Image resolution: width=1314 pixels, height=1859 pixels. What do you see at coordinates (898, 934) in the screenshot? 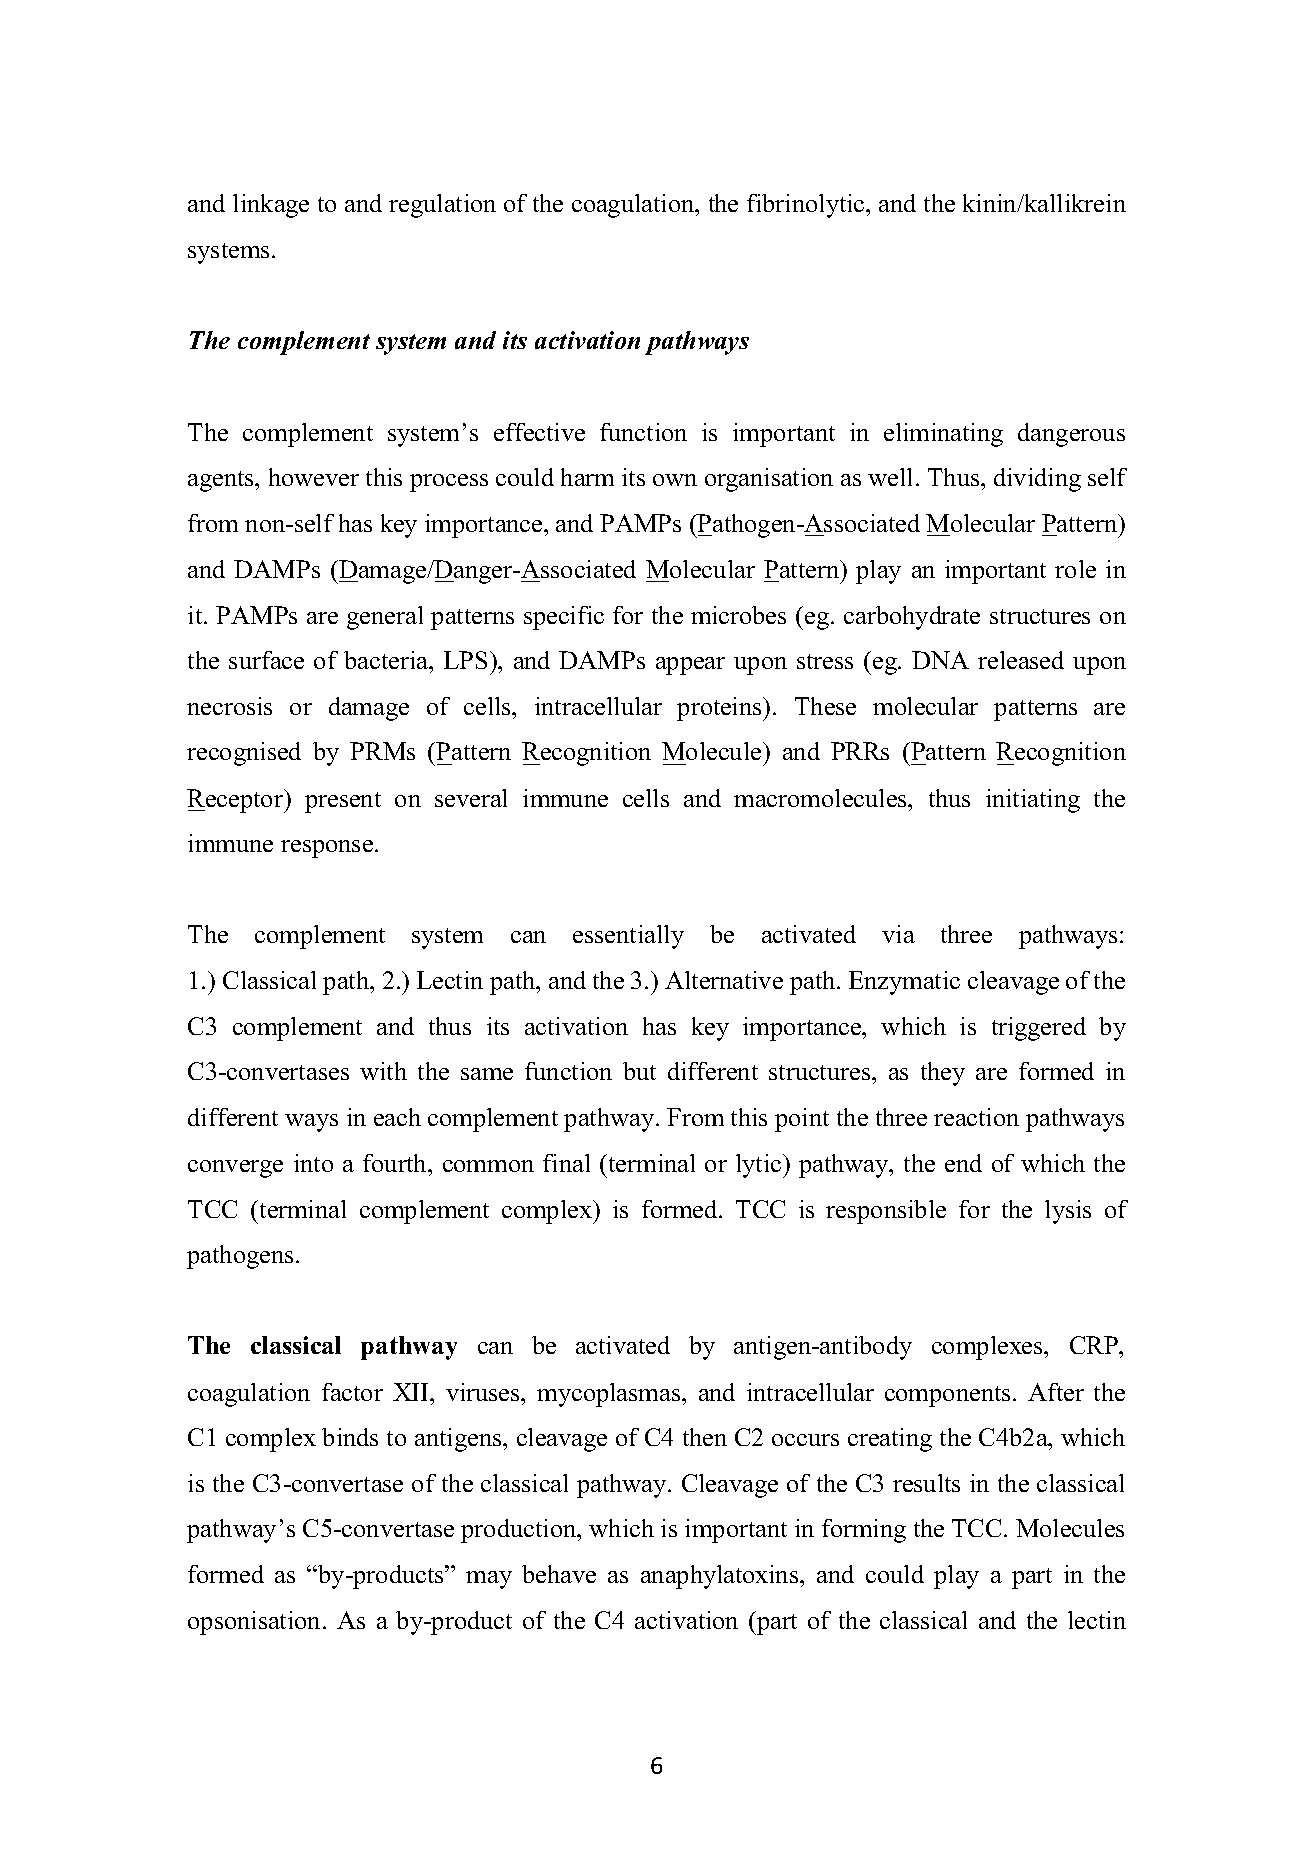
I see `via` at bounding box center [898, 934].
